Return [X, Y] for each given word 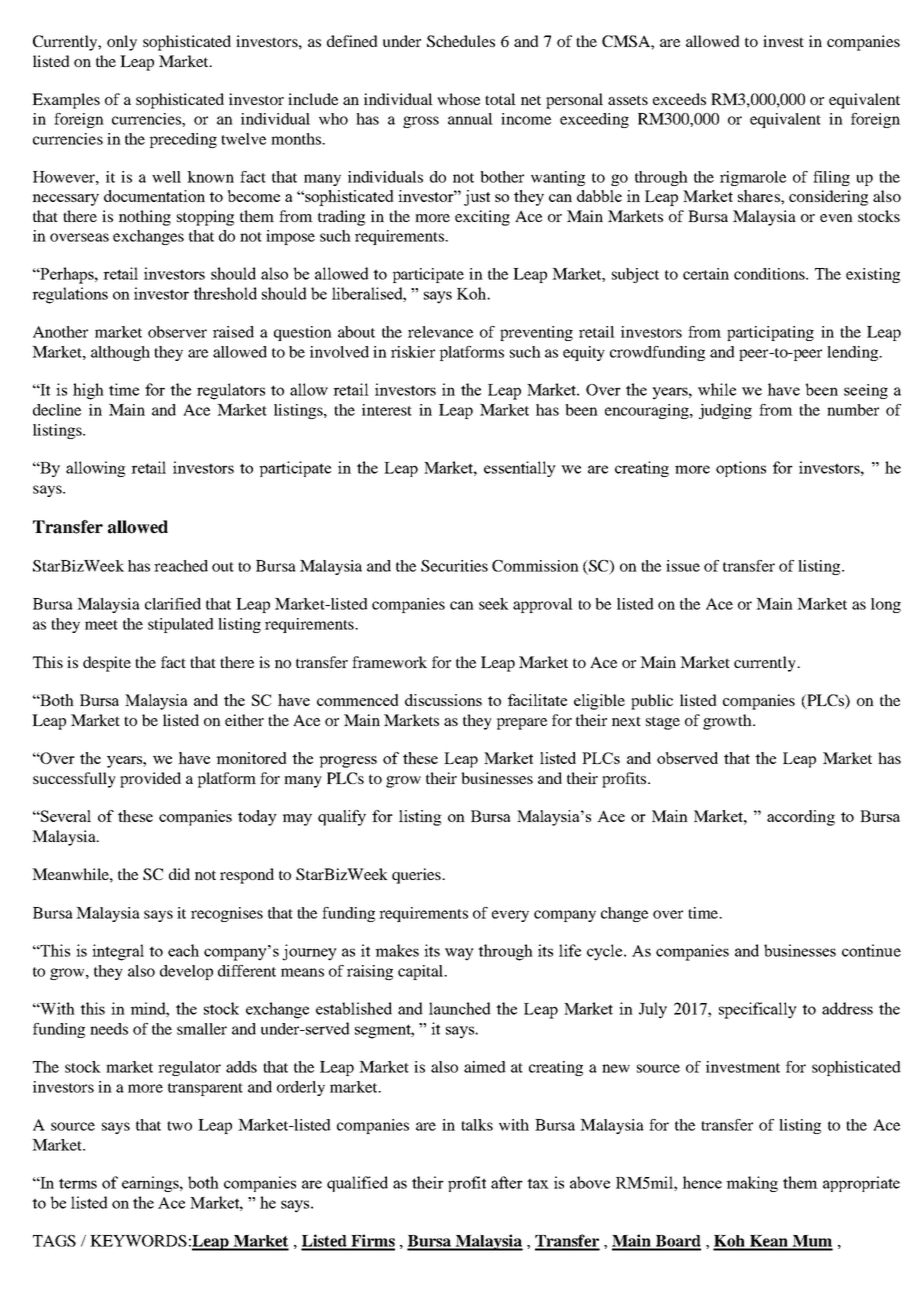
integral [118, 952]
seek [494, 604]
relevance [440, 332]
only [122, 43]
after [507, 1182]
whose [458, 99]
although [120, 353]
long [886, 605]
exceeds [679, 99]
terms [78, 1183]
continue [871, 950]
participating [770, 333]
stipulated [181, 625]
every [510, 916]
